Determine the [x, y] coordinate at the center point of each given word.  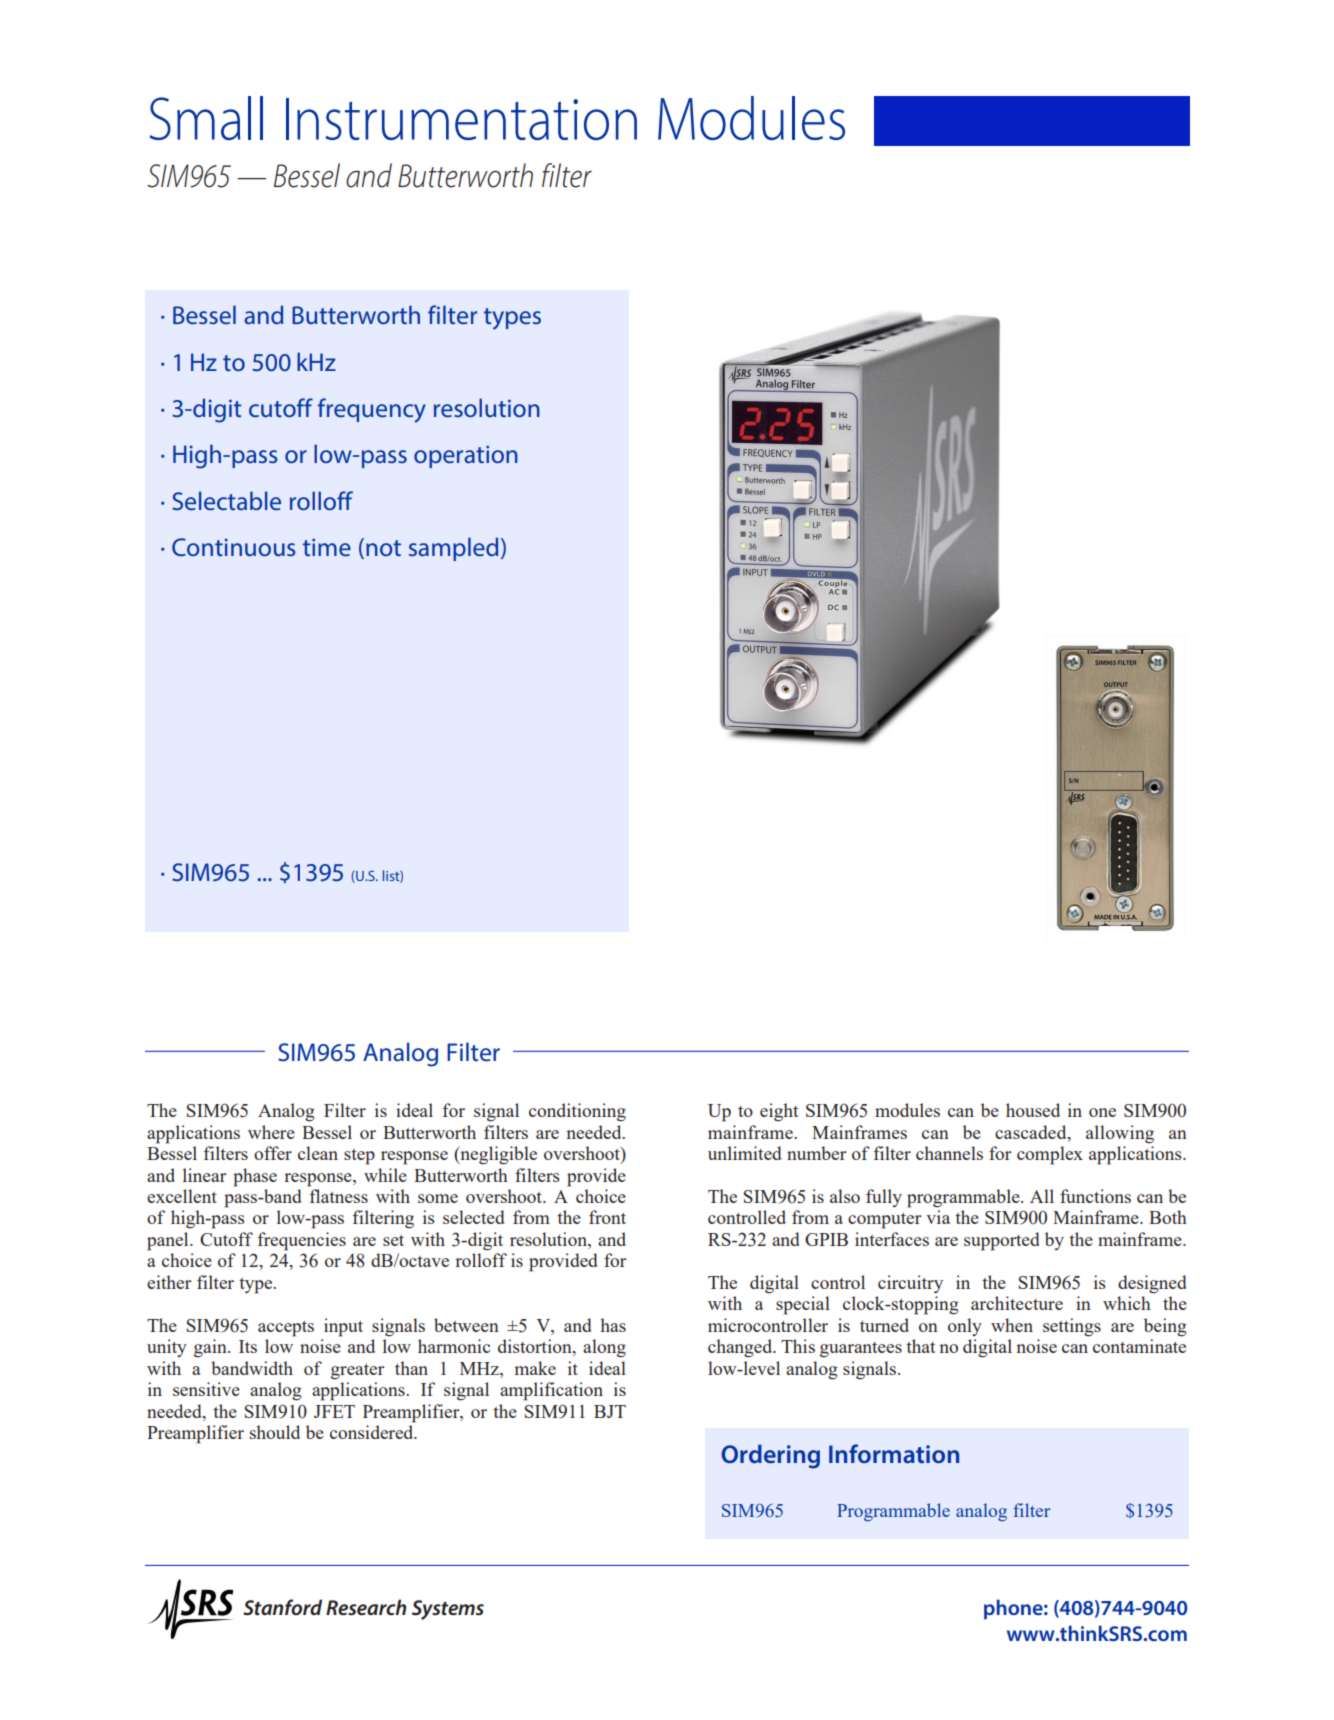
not [383, 548]
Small [206, 118]
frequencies [301, 1241]
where [271, 1132]
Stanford [282, 1607]
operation [466, 456]
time [327, 547]
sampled [453, 549]
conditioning [577, 1112]
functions [1095, 1196]
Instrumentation [461, 119]
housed [1033, 1110]
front [607, 1217]
